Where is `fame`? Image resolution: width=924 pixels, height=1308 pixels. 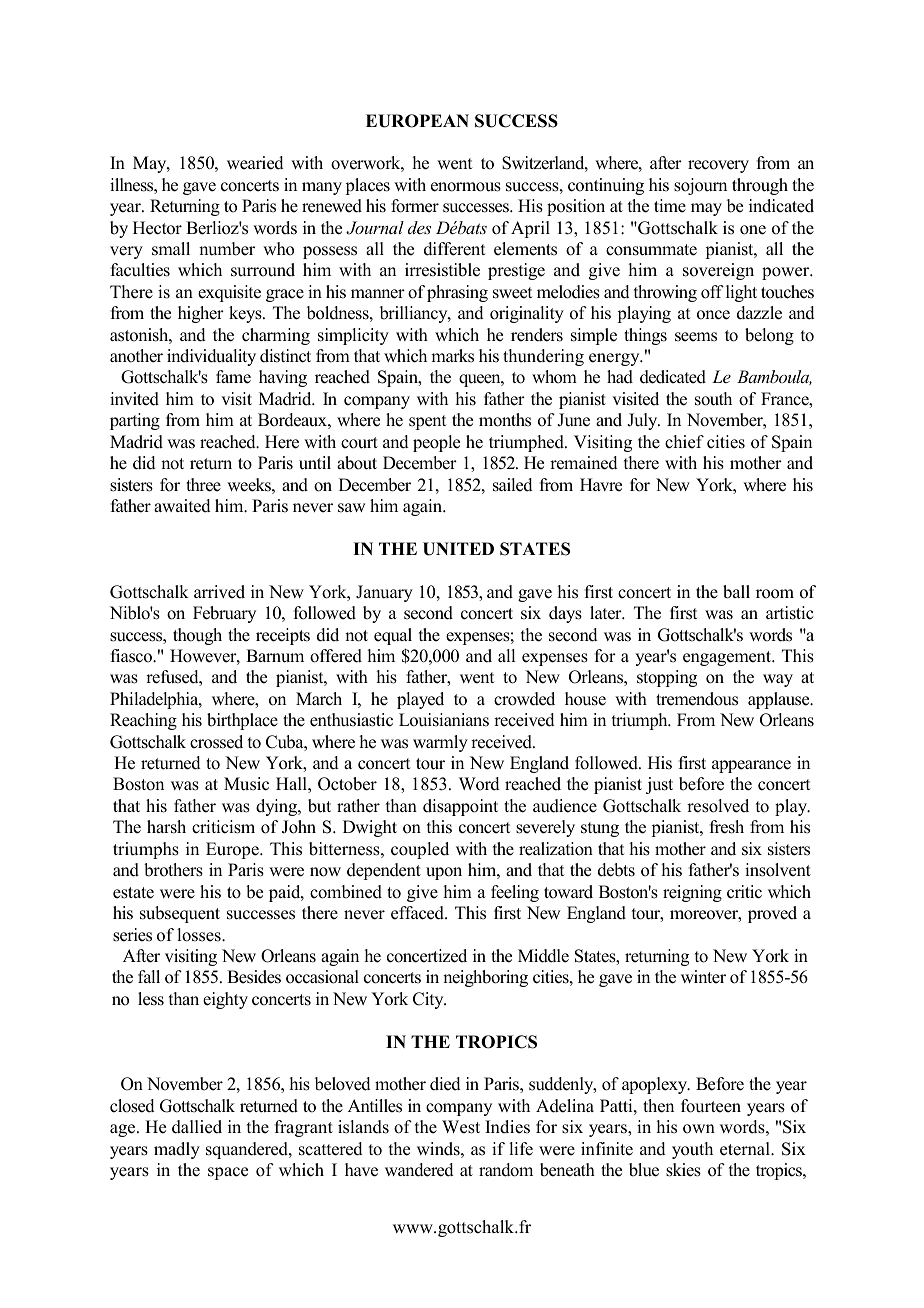 fame is located at coordinates (233, 377).
